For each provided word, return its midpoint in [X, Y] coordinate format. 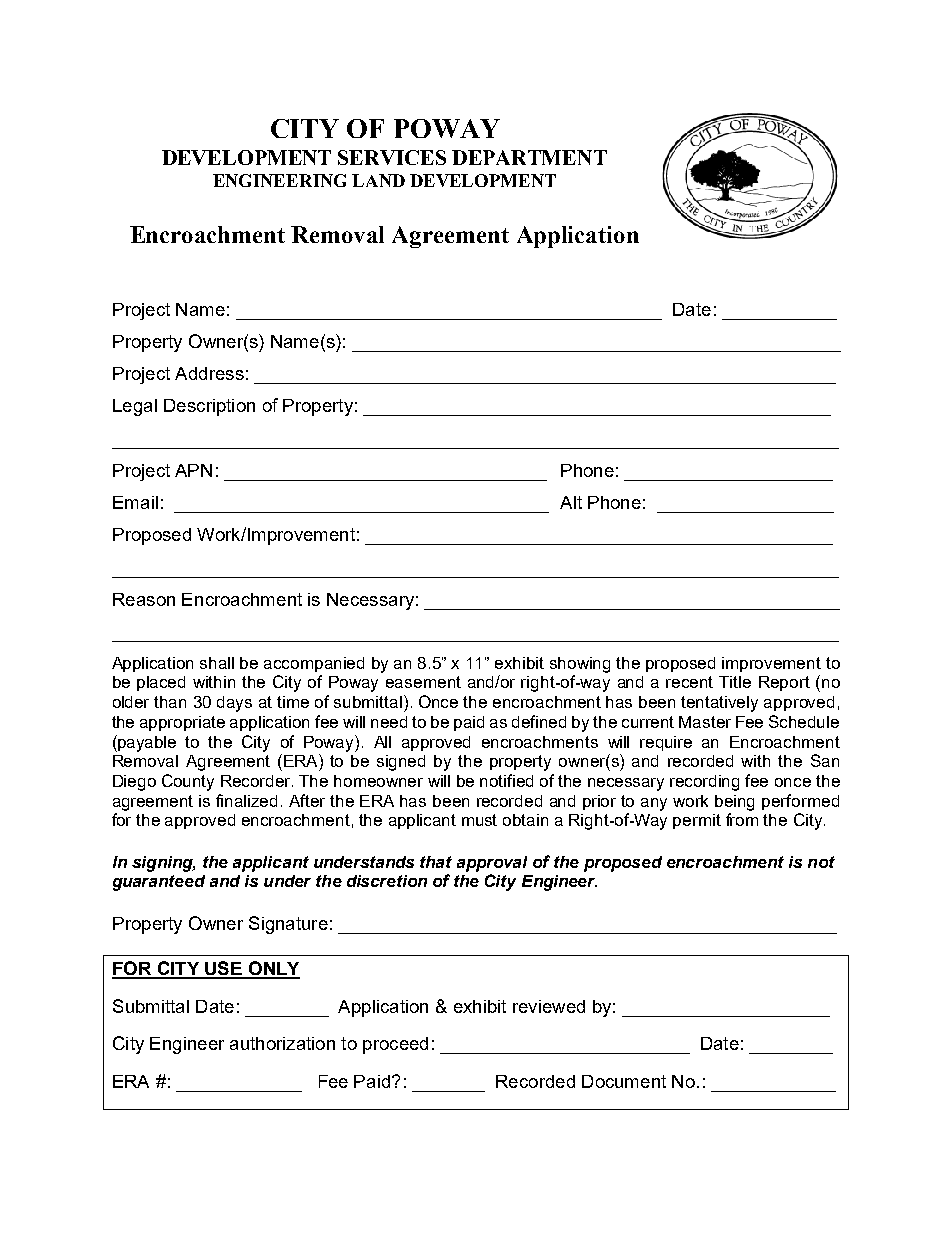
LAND [378, 180]
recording [704, 783]
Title [735, 682]
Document [624, 1081]
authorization [282, 1043]
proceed [395, 1045]
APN [193, 470]
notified [506, 780]
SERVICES [392, 157]
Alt [571, 502]
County [188, 782]
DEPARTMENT [529, 157]
